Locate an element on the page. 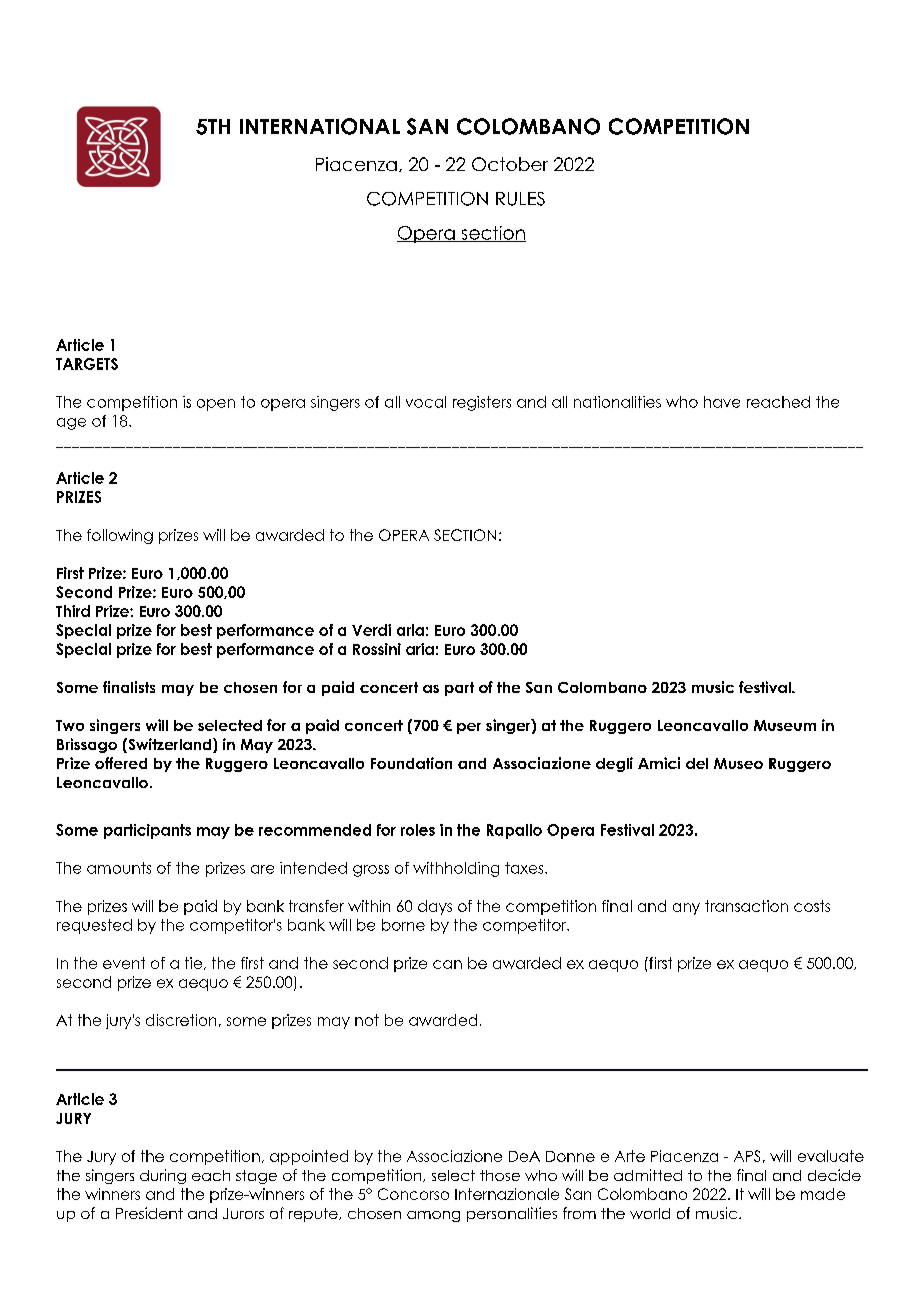 The width and height of the page is (924, 1308). Foundation is located at coordinates (411, 763).
